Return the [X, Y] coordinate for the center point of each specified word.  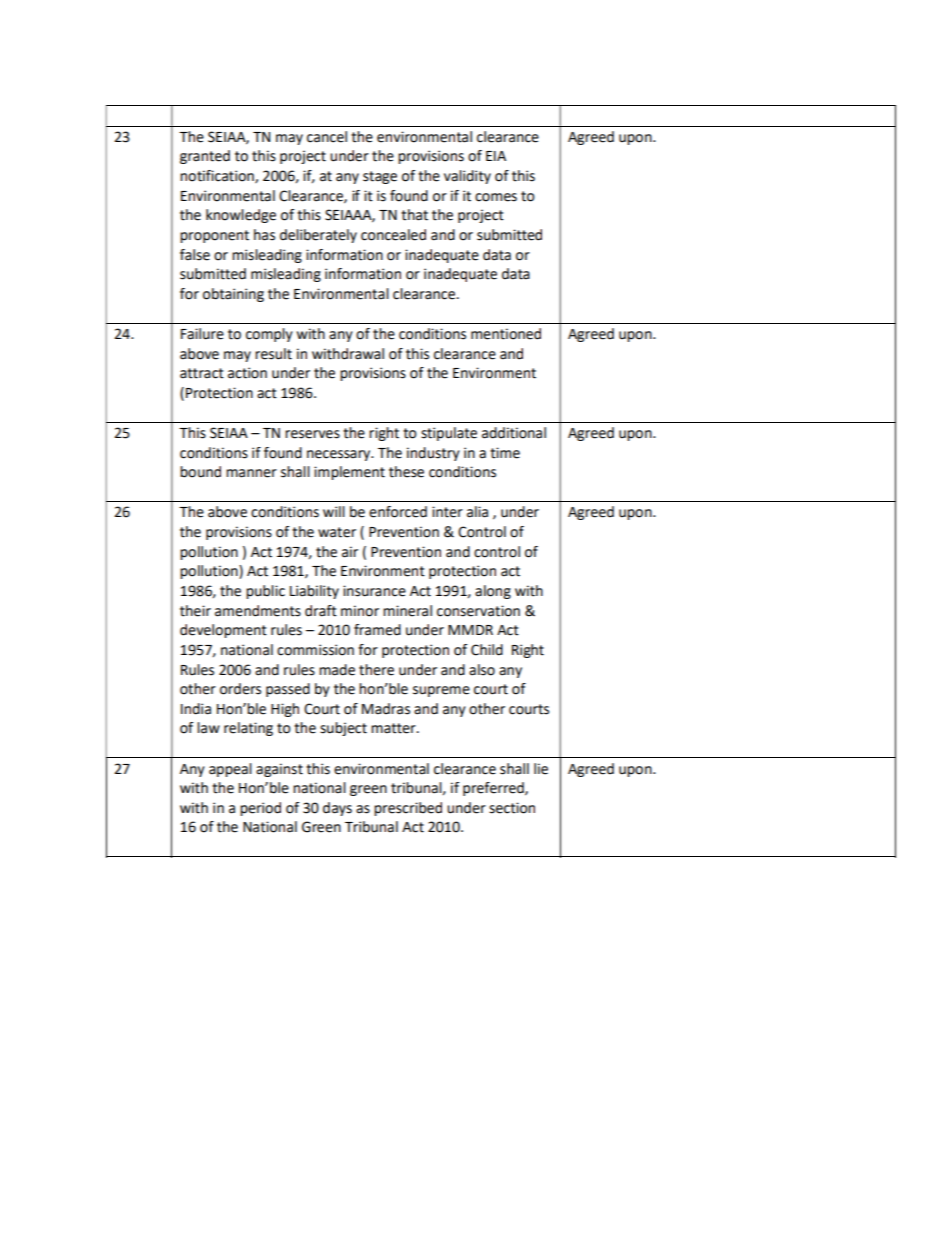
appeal [230, 770]
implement [349, 473]
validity [467, 177]
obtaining [233, 295]
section [512, 808]
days [337, 809]
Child [487, 650]
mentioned [506, 334]
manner [251, 473]
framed [377, 630]
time [505, 453]
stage [380, 177]
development [223, 631]
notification [218, 176]
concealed [393, 235]
